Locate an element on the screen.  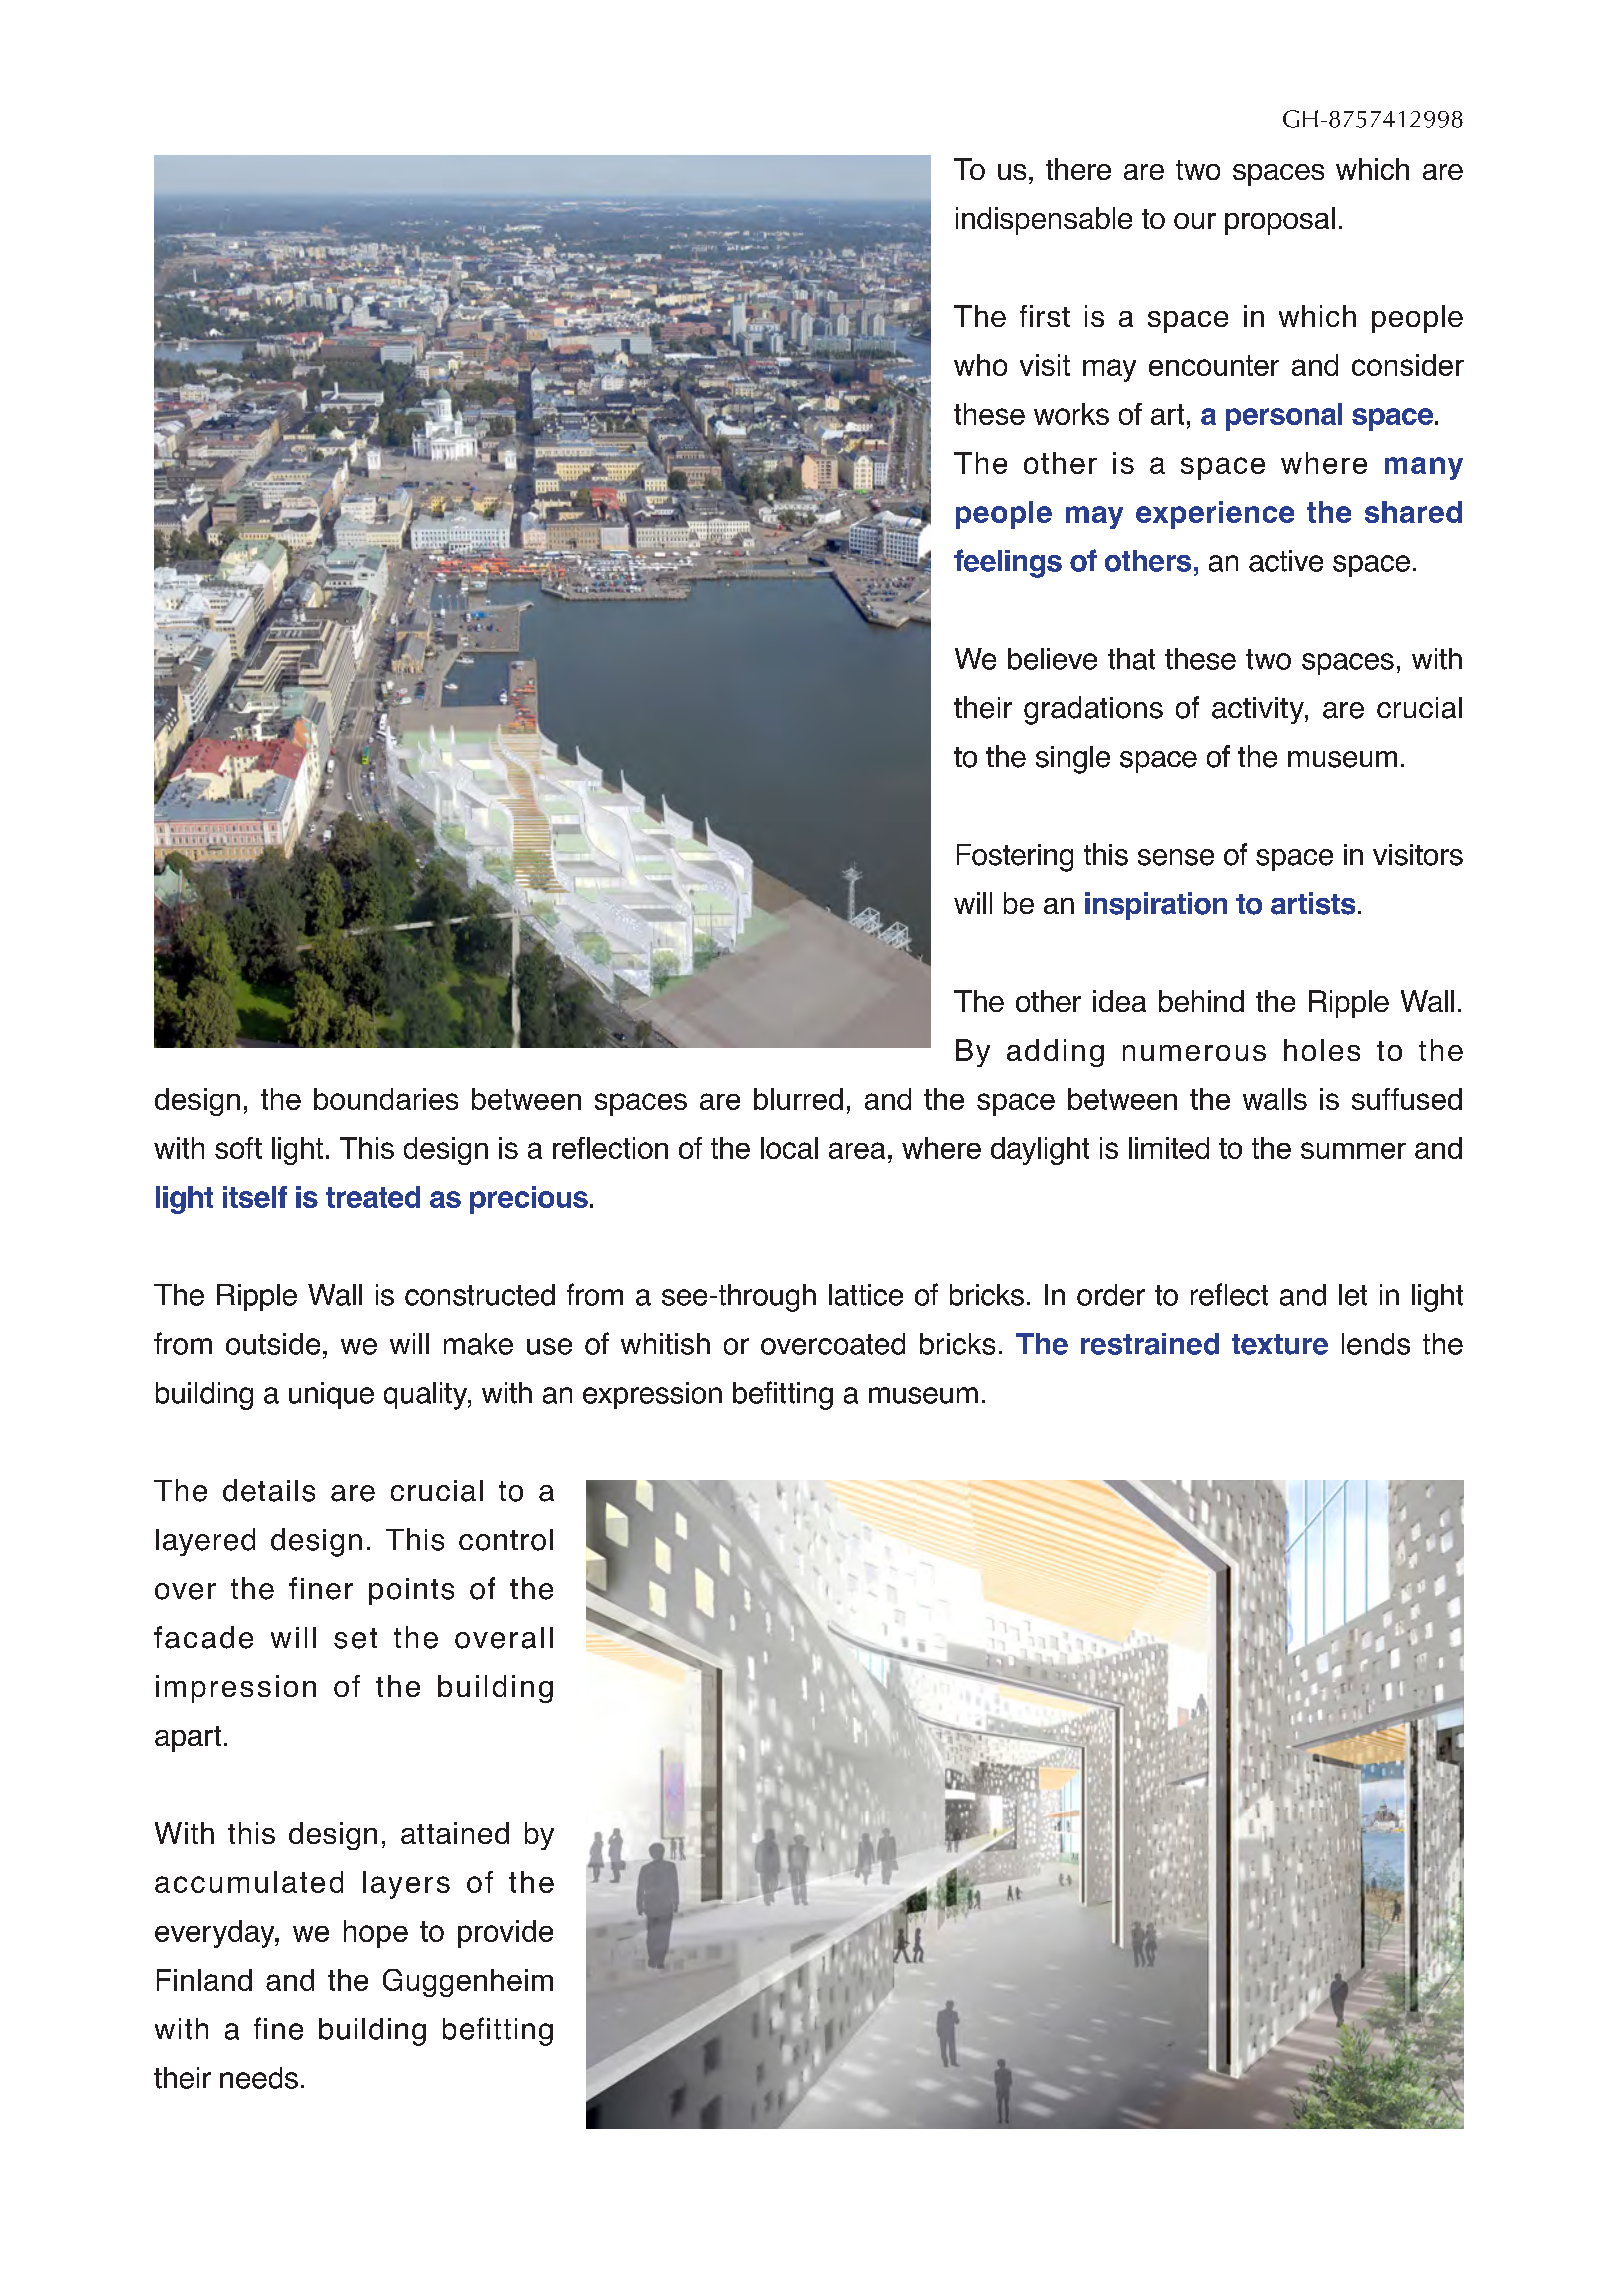
proposal is located at coordinates (1280, 221).
